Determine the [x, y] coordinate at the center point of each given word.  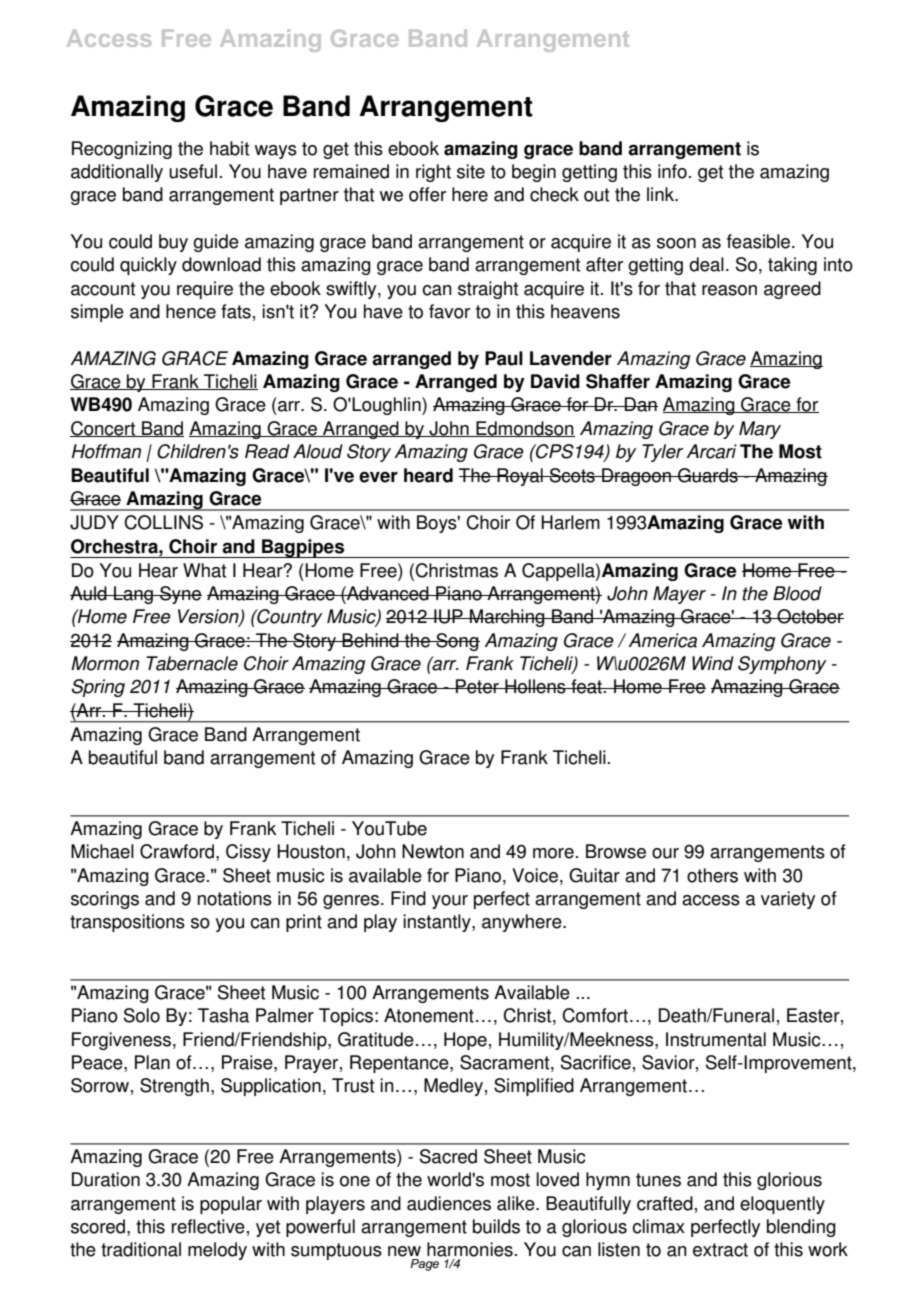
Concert [104, 429]
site [471, 171]
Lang [133, 595]
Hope [465, 1041]
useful [193, 171]
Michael [102, 851]
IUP [448, 616]
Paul [504, 358]
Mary [760, 430]
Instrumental [716, 1039]
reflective [208, 1226]
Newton [433, 851]
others [712, 875]
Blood [797, 593]
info [672, 171]
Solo [142, 1015]
